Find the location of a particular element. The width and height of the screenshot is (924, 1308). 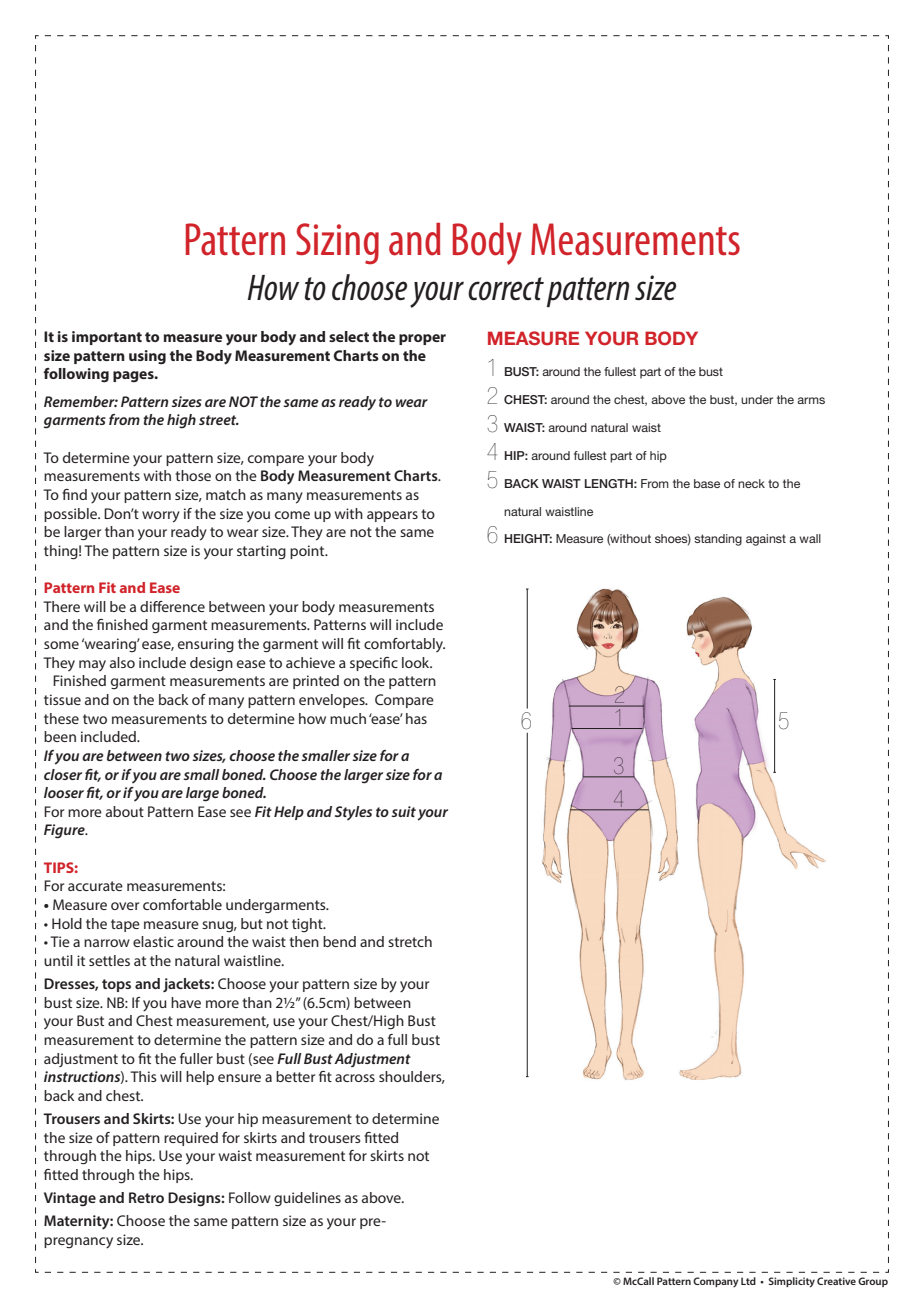

about is located at coordinates (125, 811).
